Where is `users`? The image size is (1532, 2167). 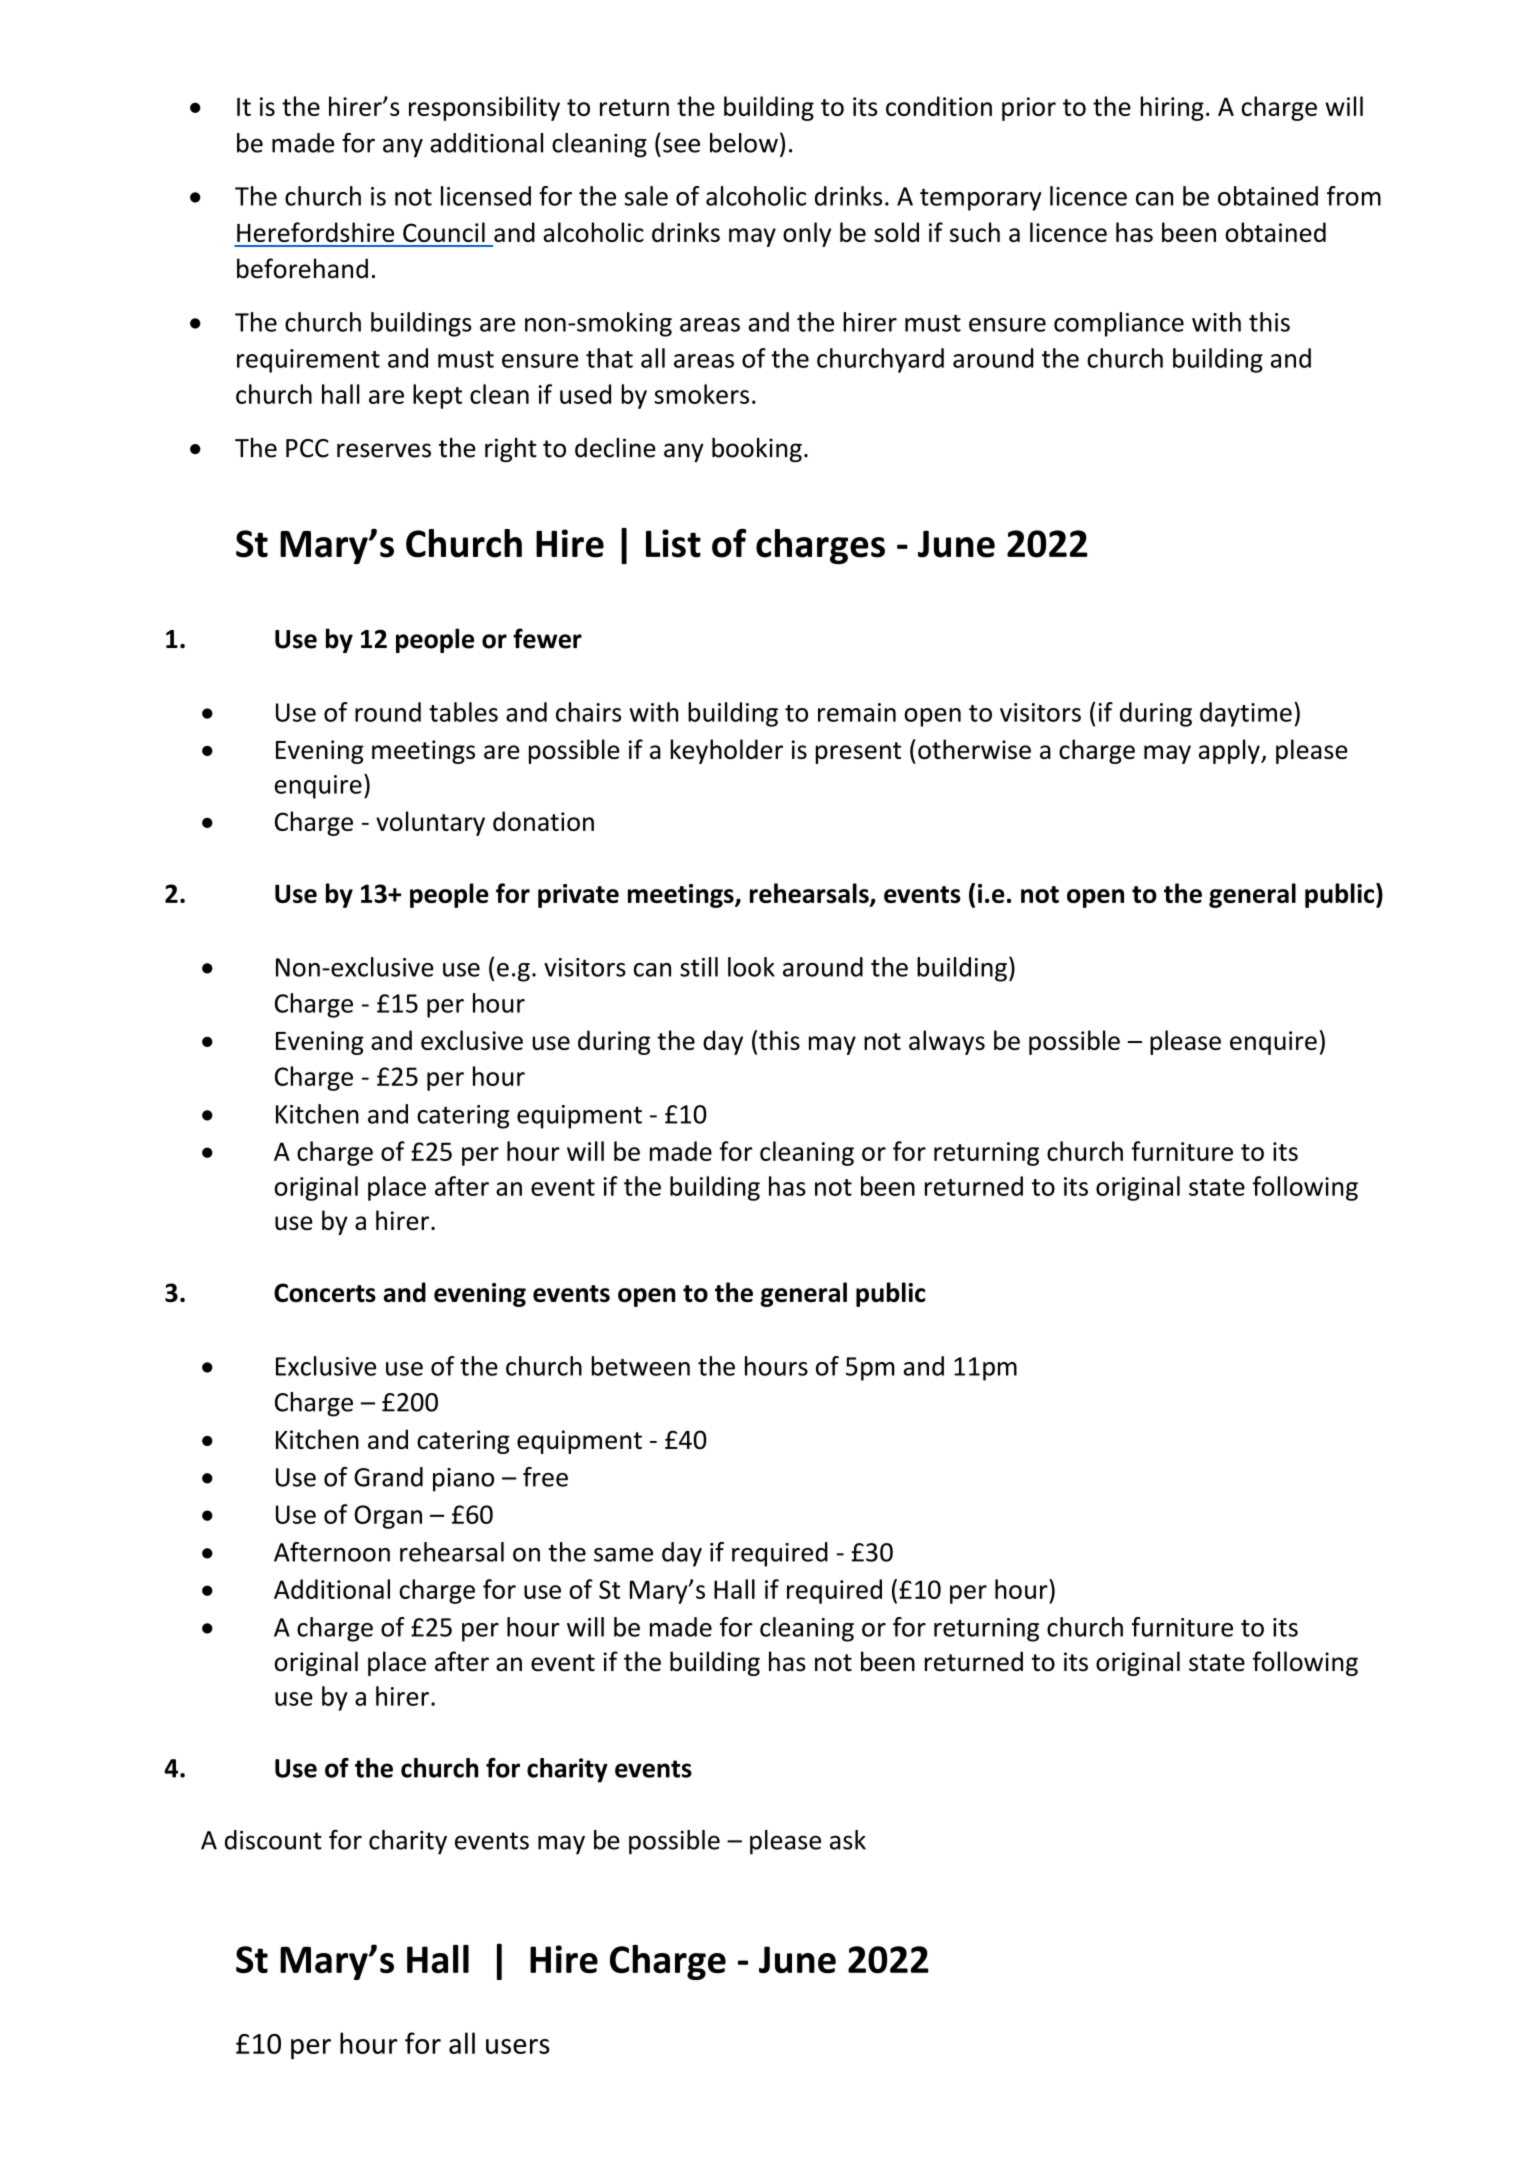 users is located at coordinates (518, 2046).
